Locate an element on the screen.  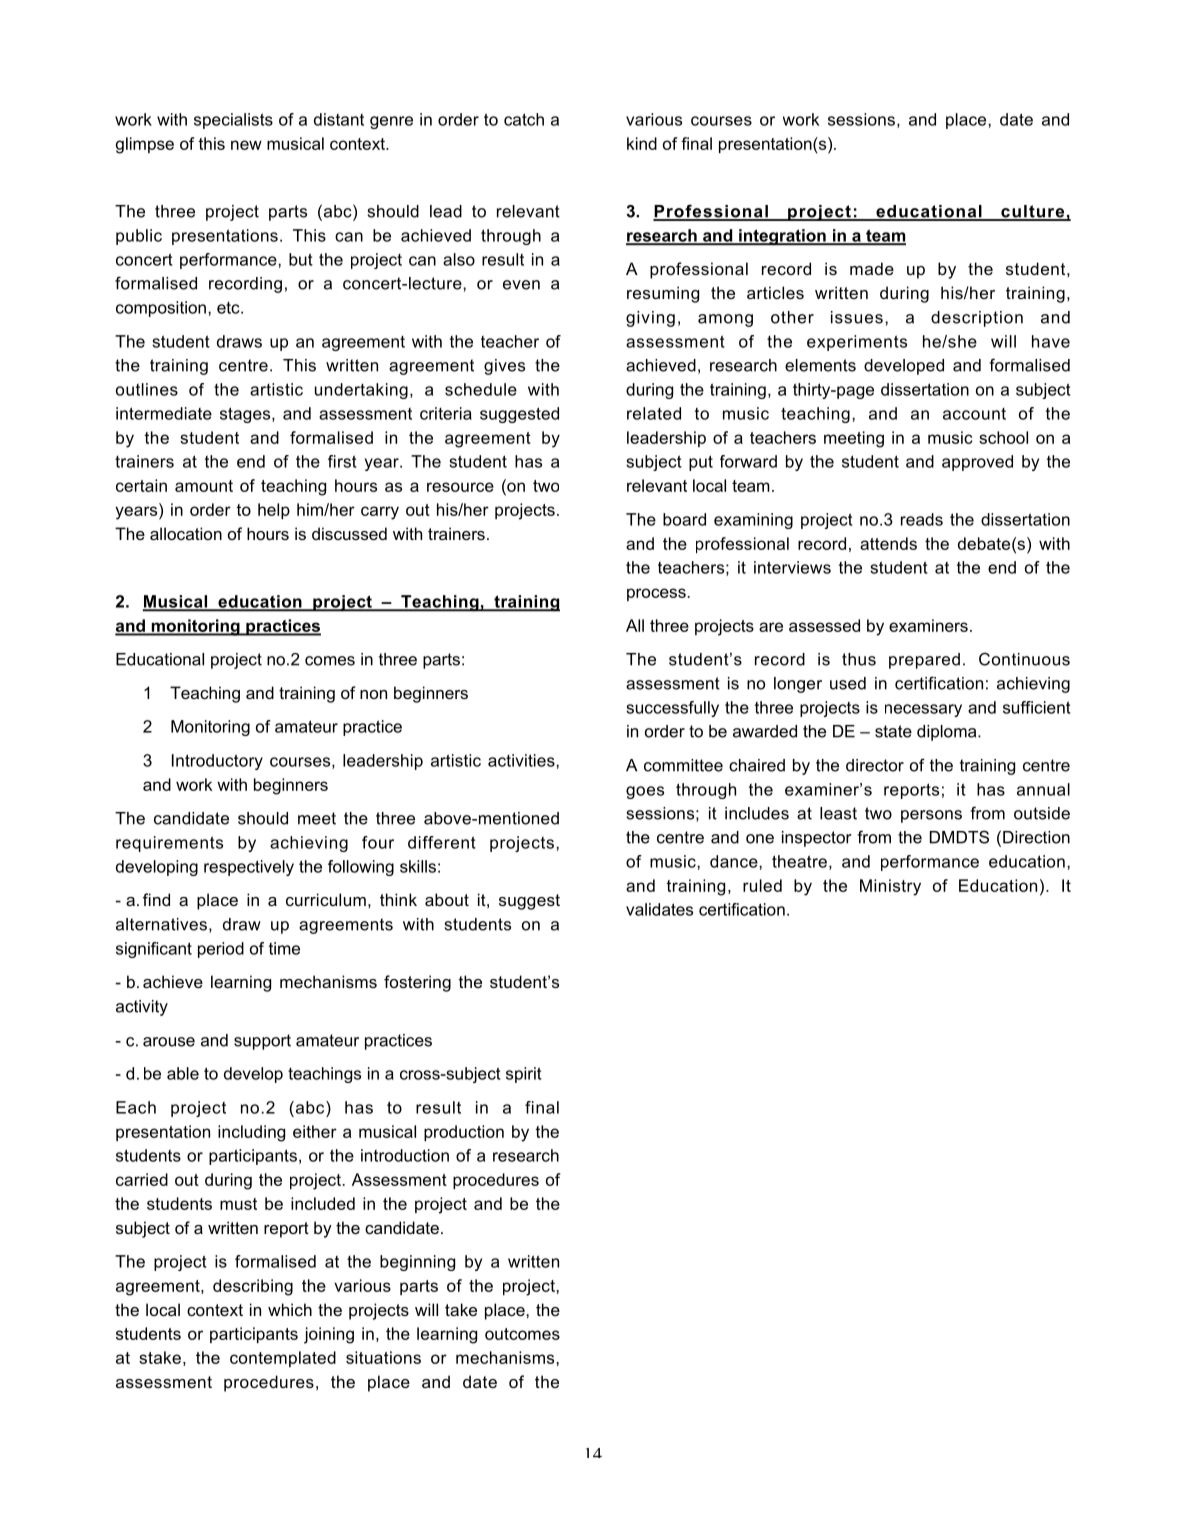
activities is located at coordinates (522, 760).
